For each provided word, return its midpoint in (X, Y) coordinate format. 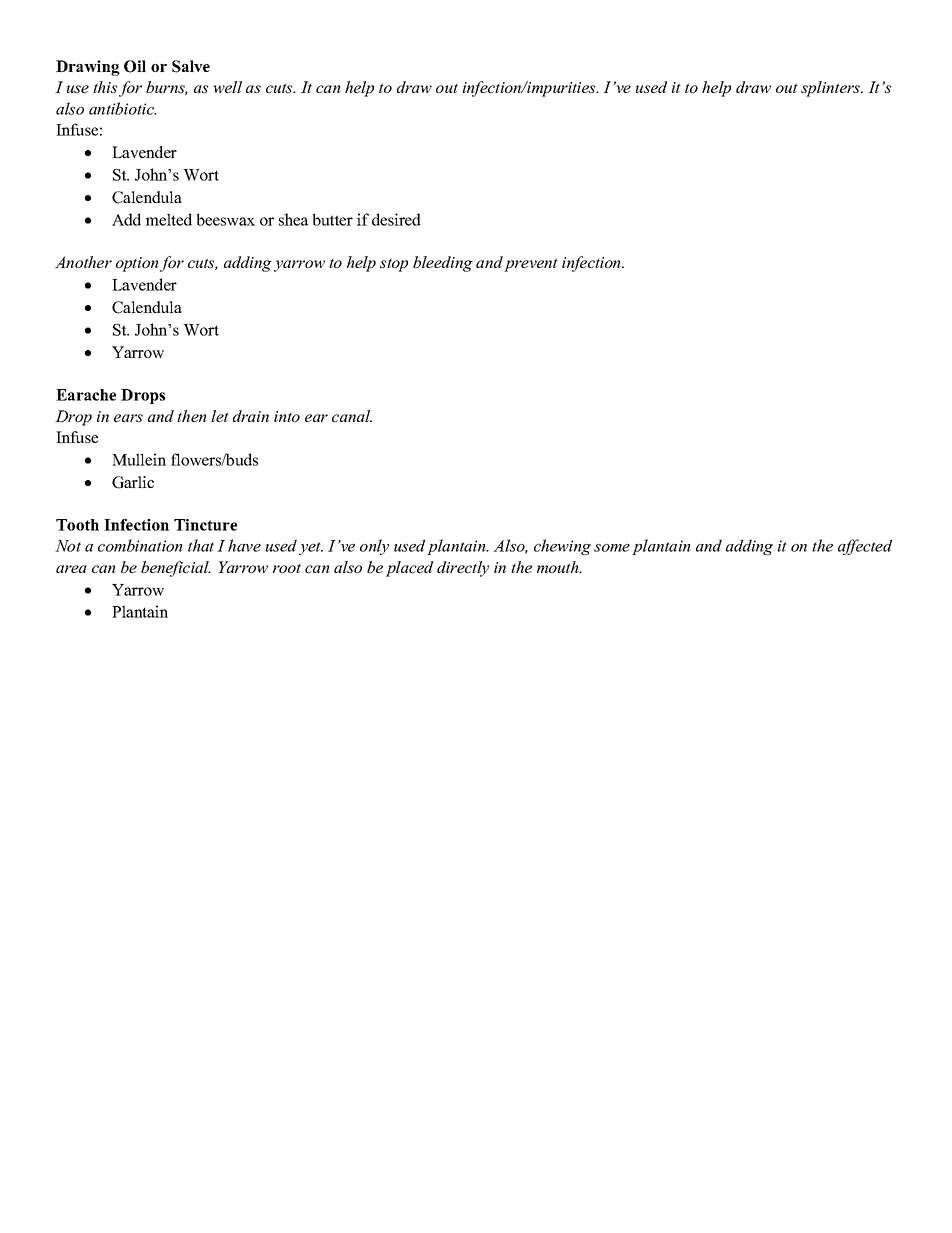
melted (168, 219)
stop (394, 265)
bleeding (443, 264)
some (612, 548)
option (137, 264)
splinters (832, 89)
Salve (191, 66)
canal (352, 416)
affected (865, 547)
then (192, 416)
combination (140, 545)
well (227, 87)
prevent (531, 265)
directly (463, 569)
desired (396, 219)
